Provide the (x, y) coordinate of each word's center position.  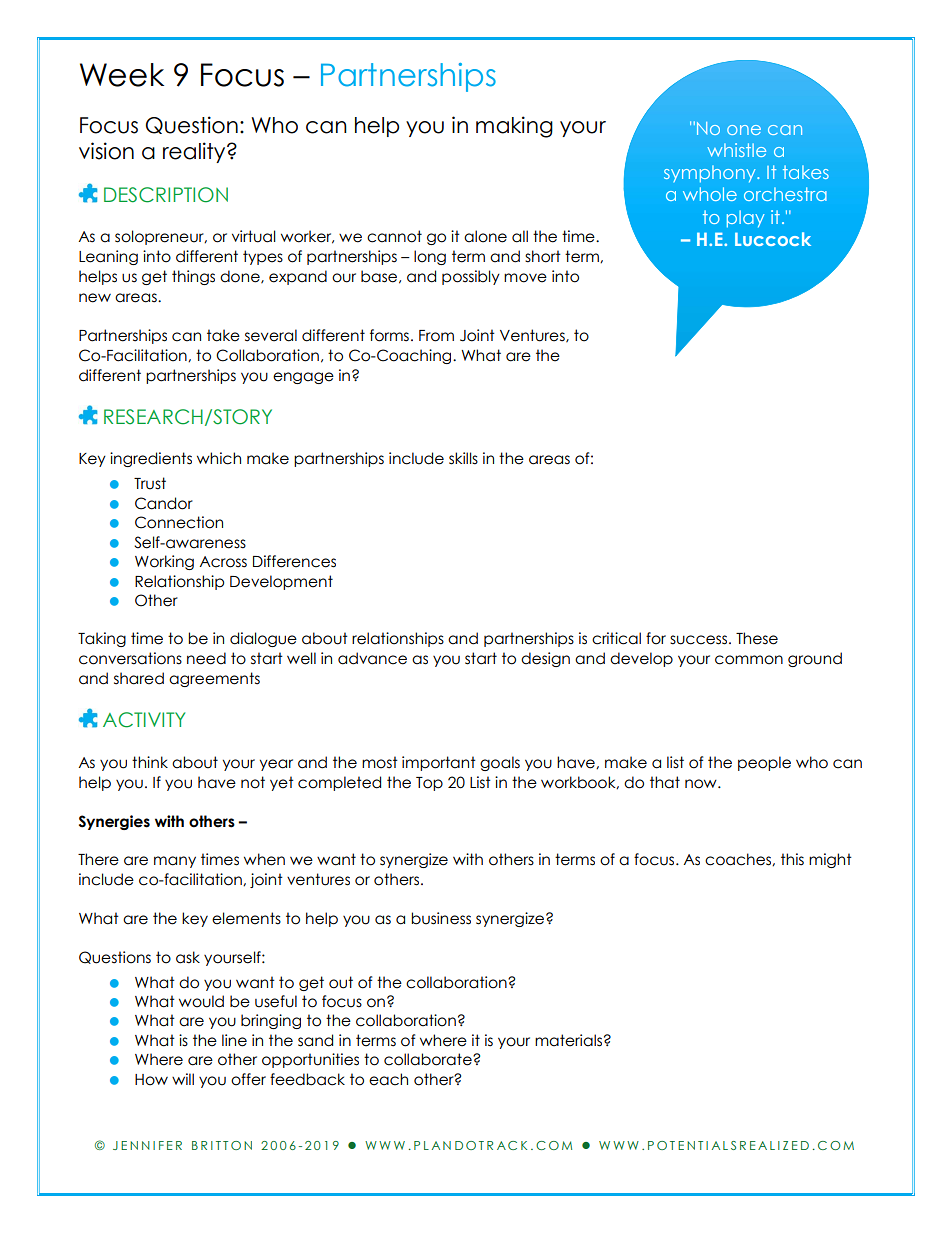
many (175, 862)
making (514, 127)
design (545, 659)
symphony (711, 174)
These (757, 638)
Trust (150, 483)
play (746, 219)
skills (463, 458)
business (441, 918)
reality (195, 152)
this (792, 859)
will (183, 1079)
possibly (471, 277)
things (193, 277)
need (206, 658)
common (749, 660)
